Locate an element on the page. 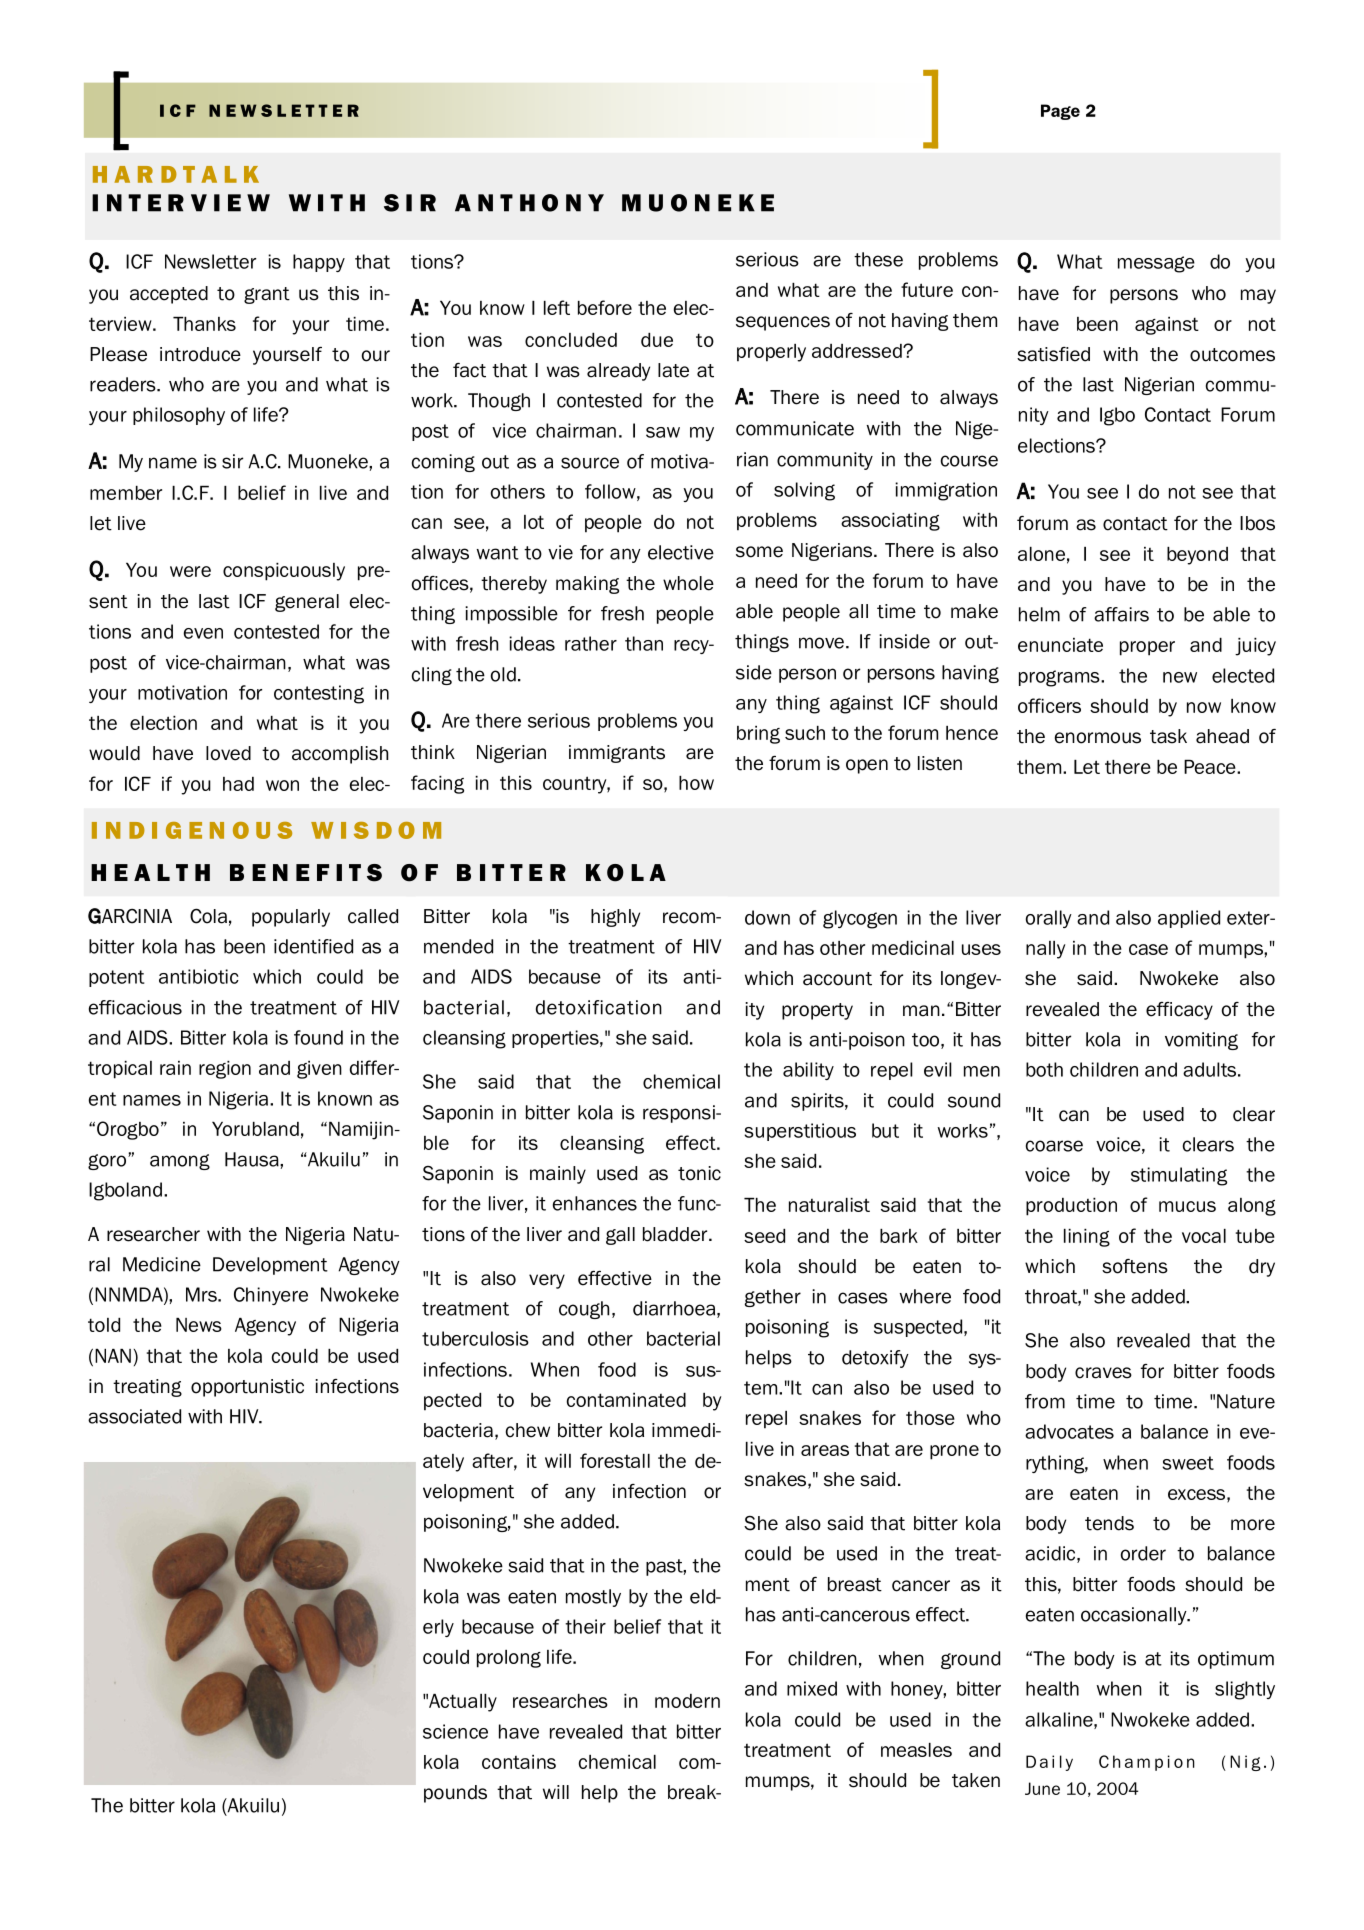 This document has height=1930, width=1364. happy is located at coordinates (319, 263).
